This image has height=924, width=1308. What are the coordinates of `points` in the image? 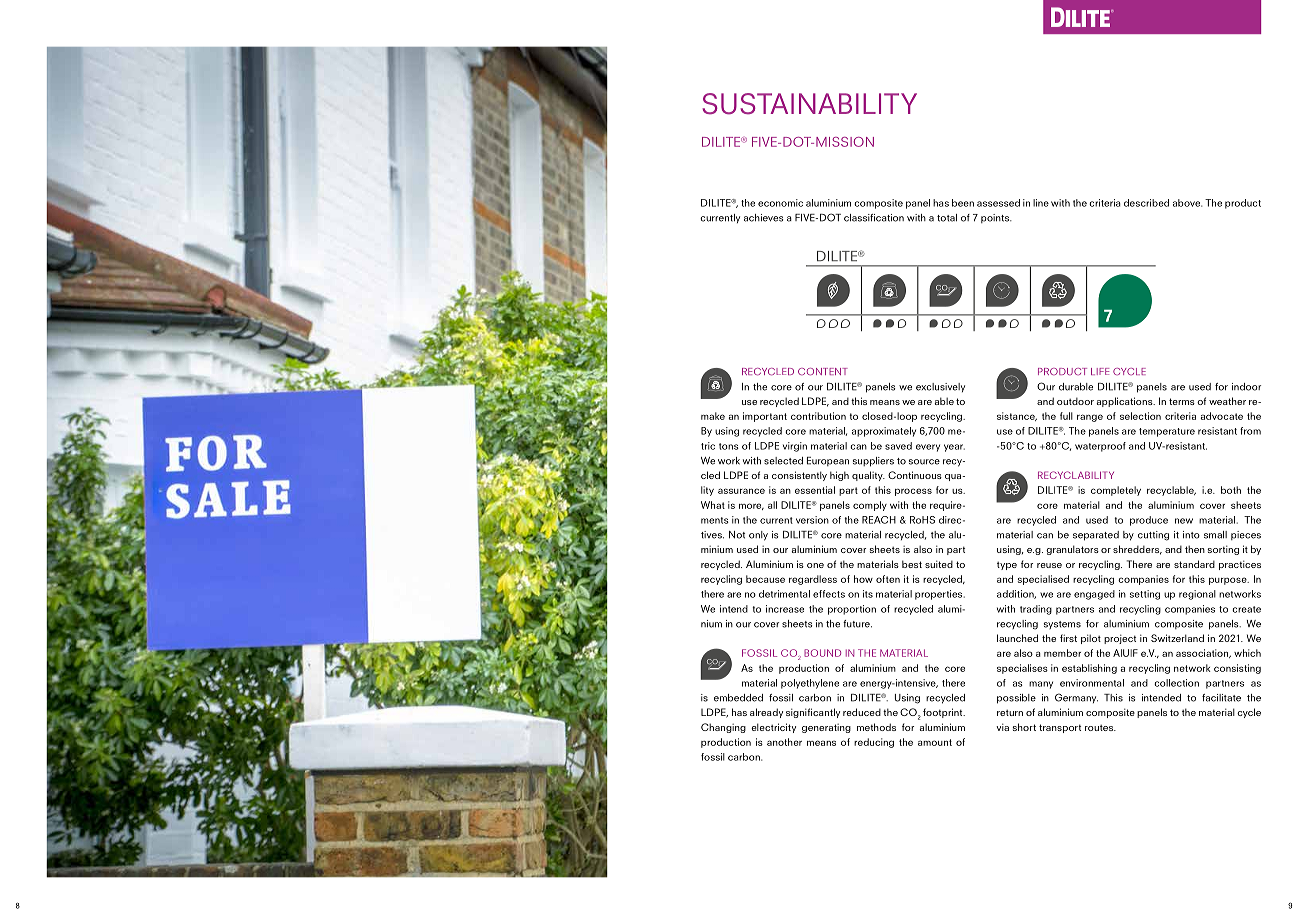 It's located at (996, 218).
